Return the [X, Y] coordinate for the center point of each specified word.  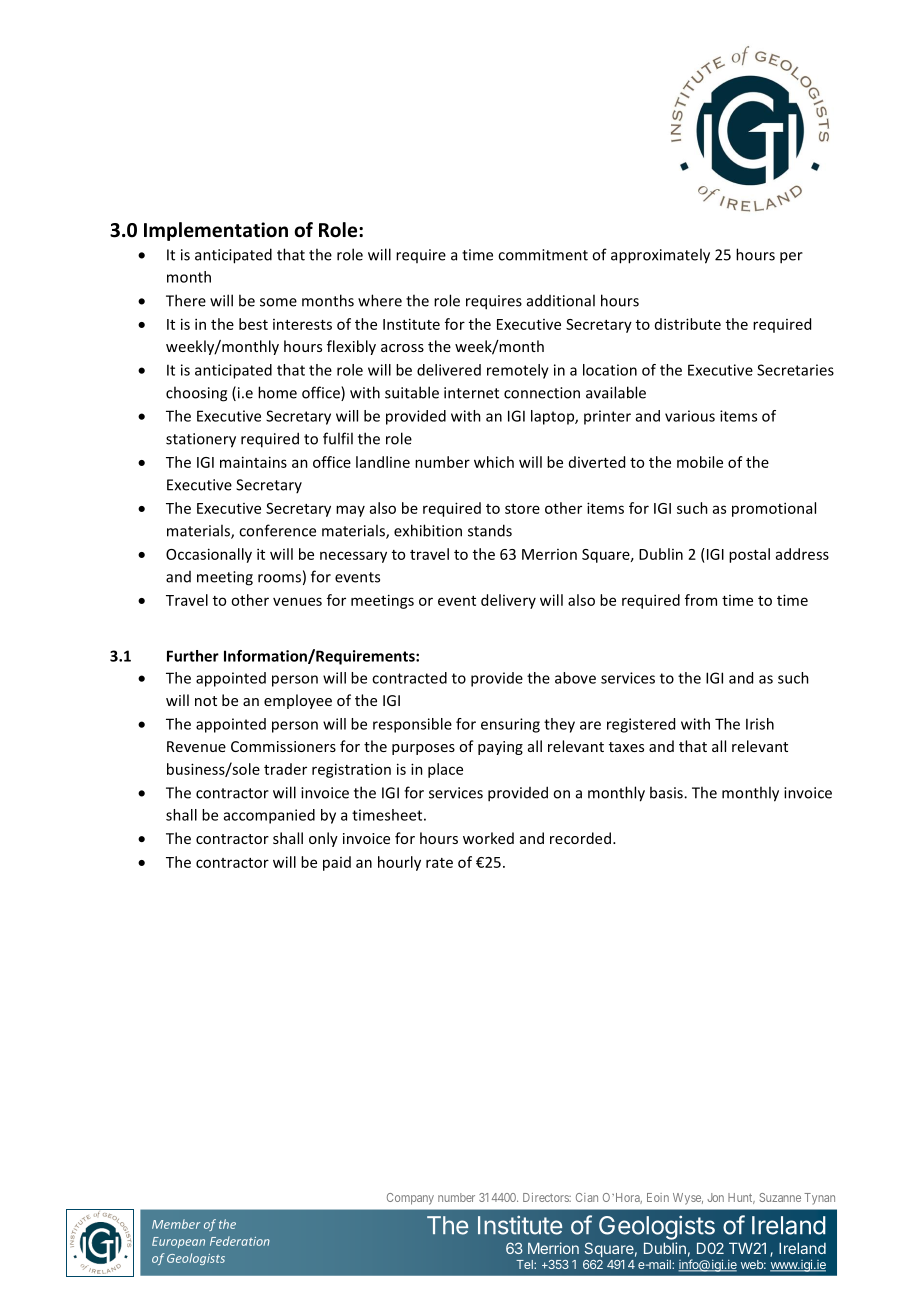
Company [410, 1199]
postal [749, 555]
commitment [543, 255]
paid [337, 863]
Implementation [216, 231]
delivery [508, 601]
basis [667, 792]
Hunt [741, 1198]
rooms [279, 578]
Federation [240, 1241]
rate [439, 863]
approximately [660, 256]
